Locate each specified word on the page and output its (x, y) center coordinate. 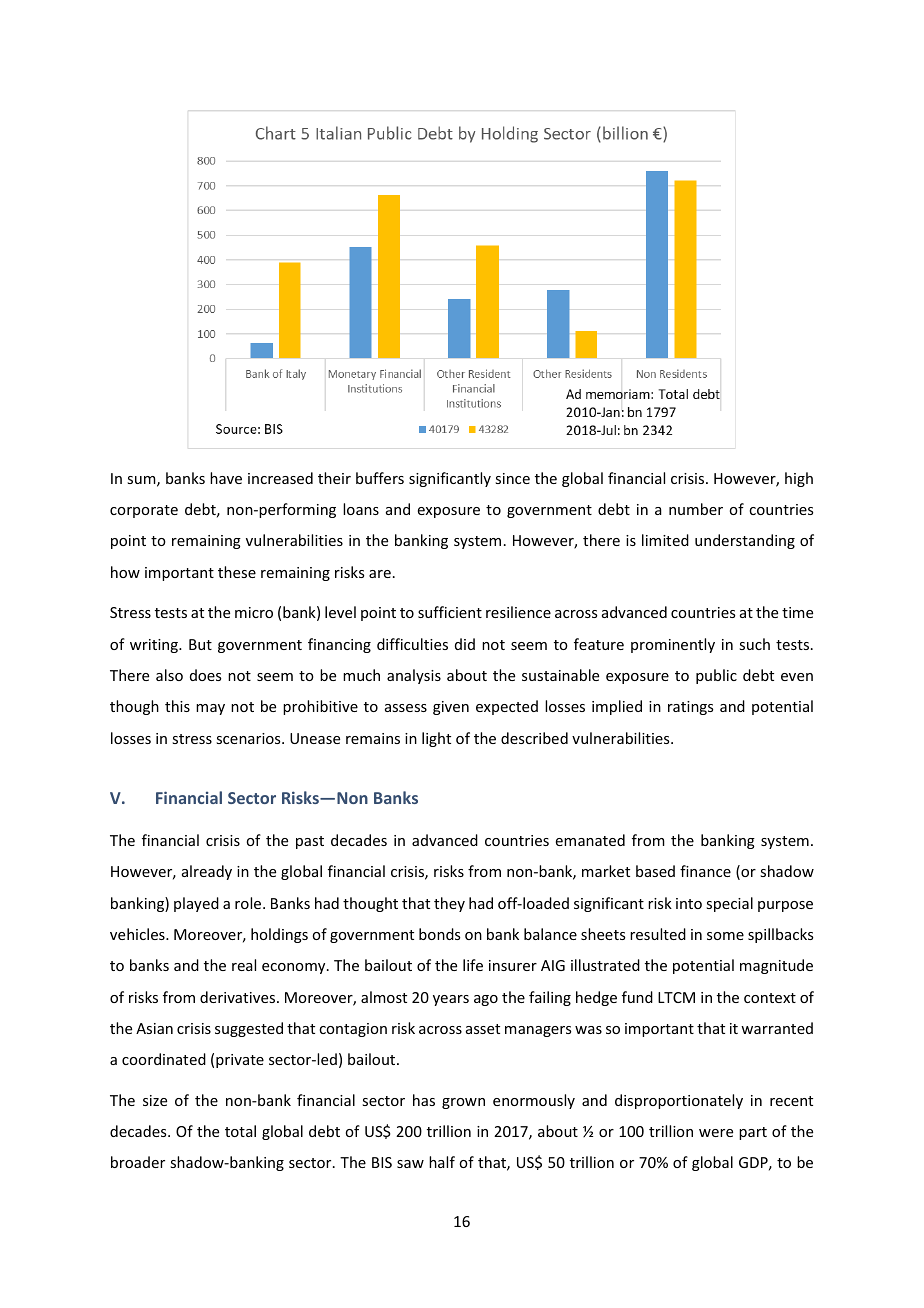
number (696, 509)
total (240, 1131)
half (442, 1162)
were (716, 1133)
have (226, 478)
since (512, 478)
